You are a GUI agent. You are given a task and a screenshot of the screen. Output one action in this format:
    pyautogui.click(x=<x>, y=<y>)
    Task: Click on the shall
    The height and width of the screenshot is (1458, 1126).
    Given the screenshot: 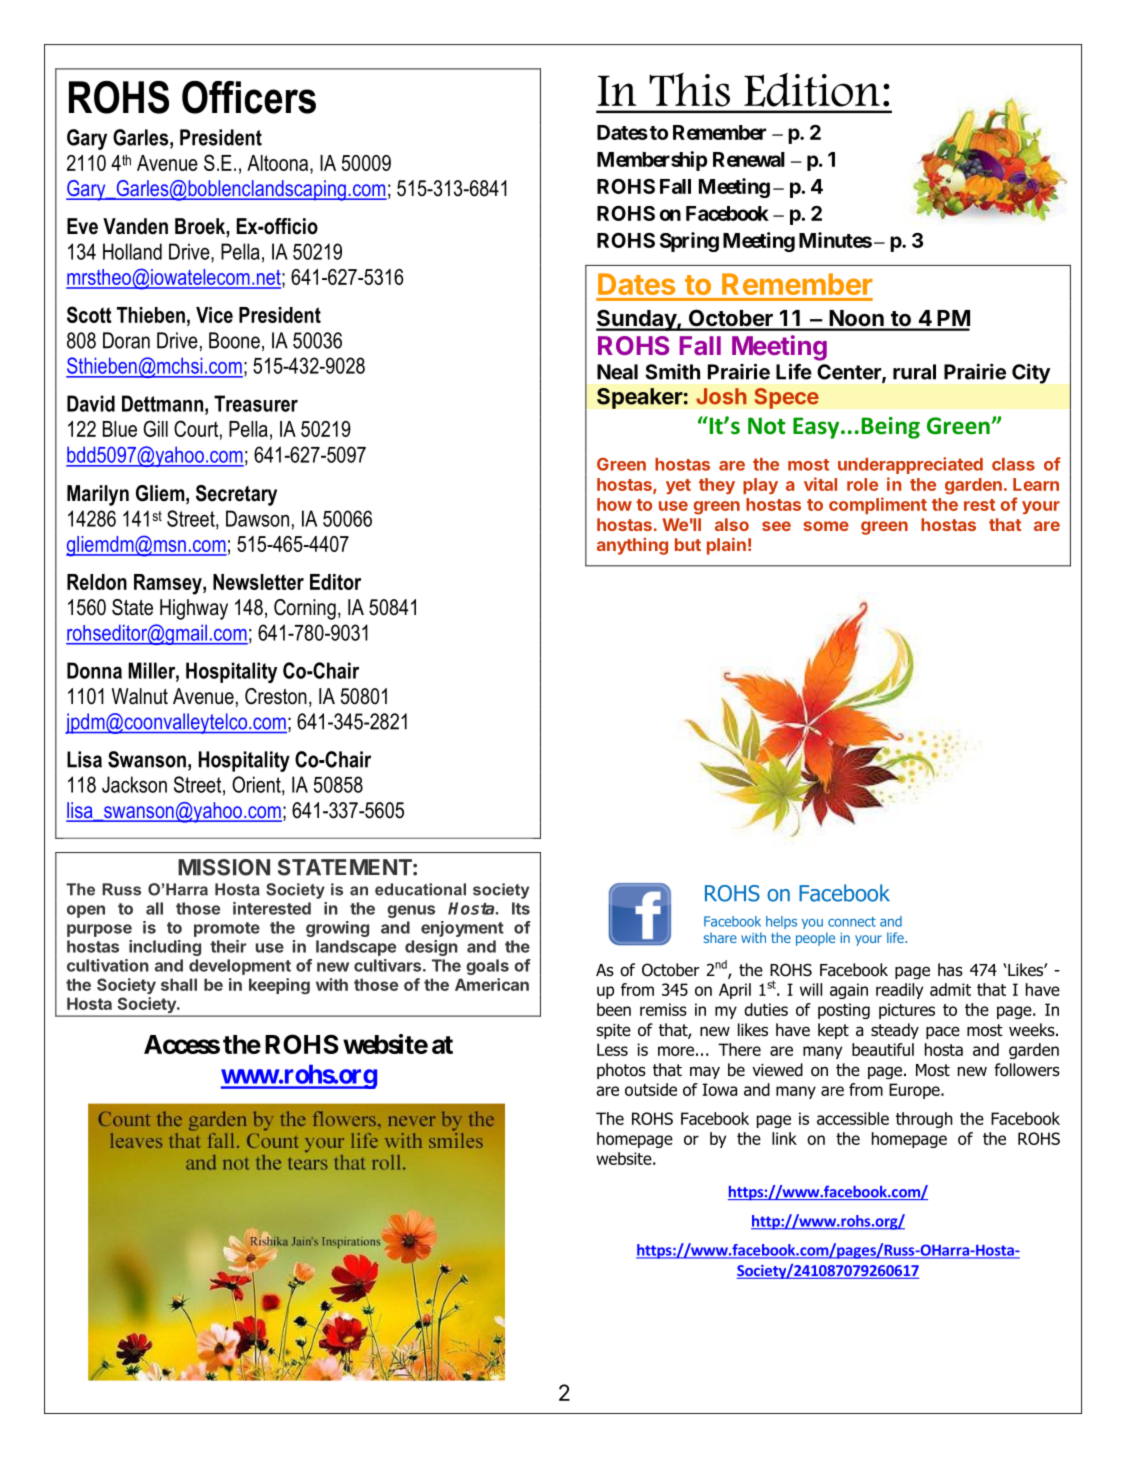 What is the action you would take?
    pyautogui.click(x=179, y=984)
